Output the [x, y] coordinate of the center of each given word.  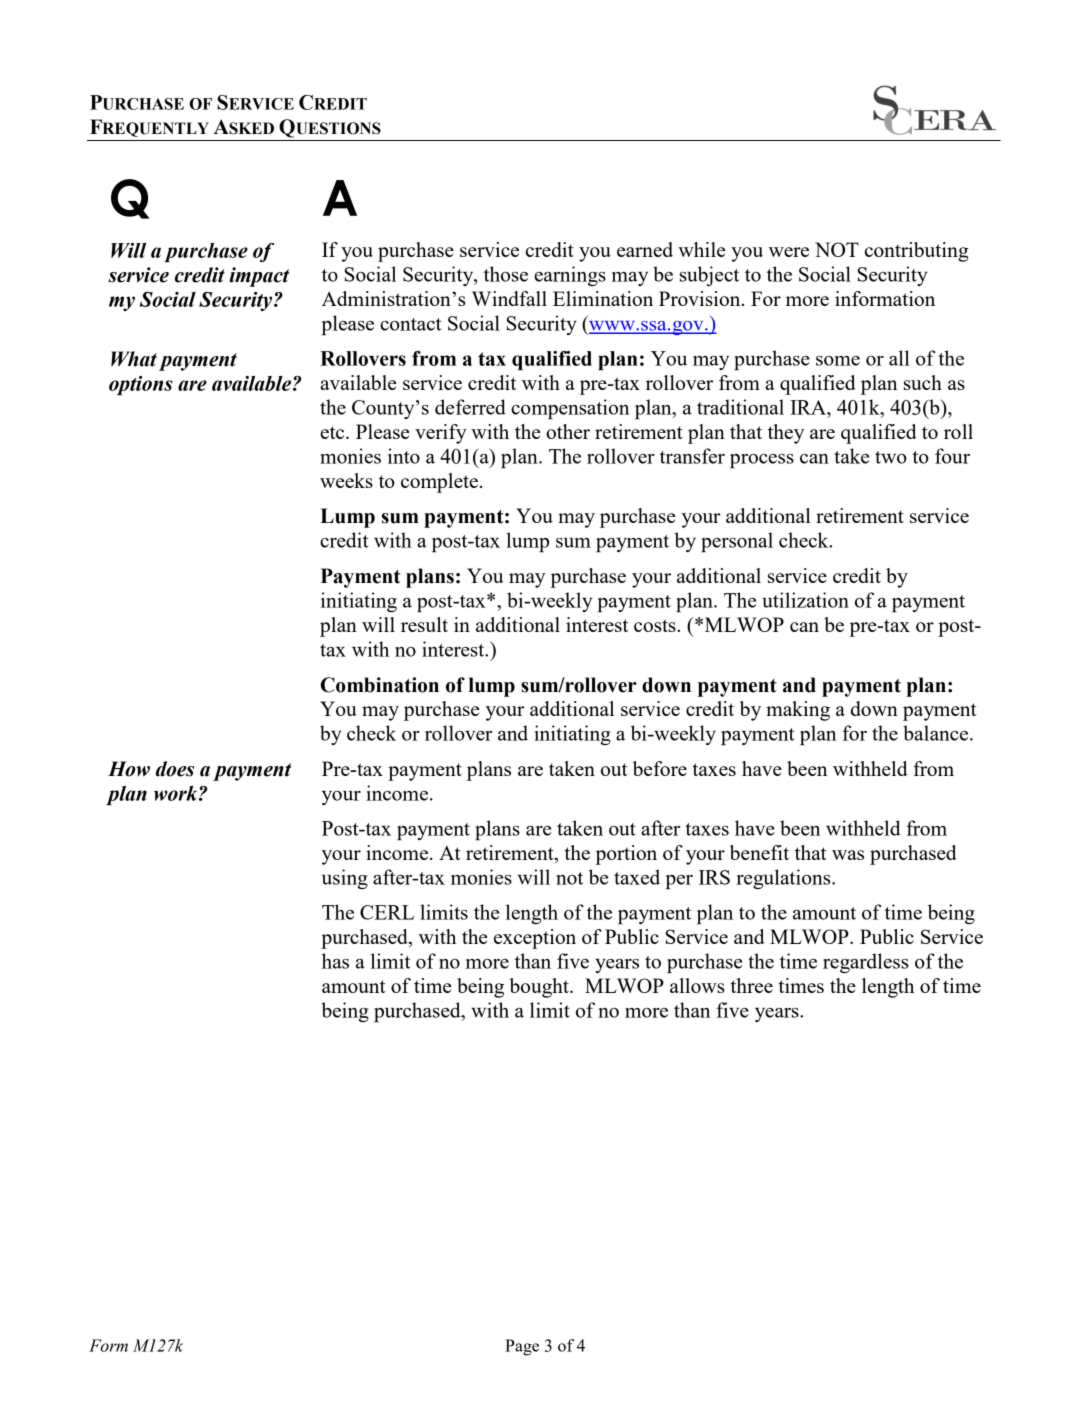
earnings [570, 276]
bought [540, 988]
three [752, 985]
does [175, 769]
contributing [917, 252]
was [848, 855]
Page [522, 1347]
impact [259, 277]
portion [626, 855]
